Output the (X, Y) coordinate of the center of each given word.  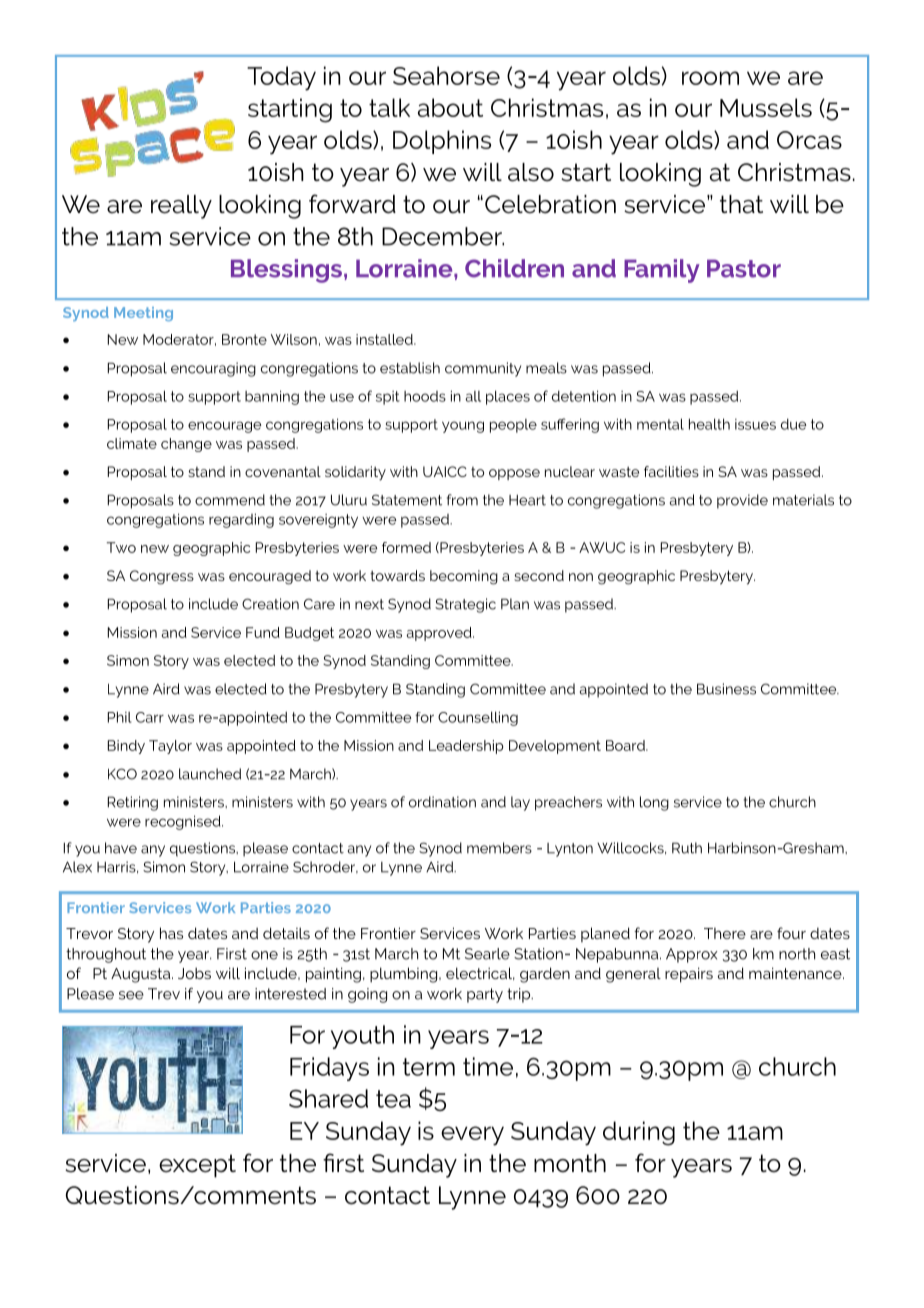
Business (726, 689)
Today (281, 78)
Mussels (766, 107)
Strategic (465, 605)
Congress (162, 577)
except (197, 1166)
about (450, 107)
